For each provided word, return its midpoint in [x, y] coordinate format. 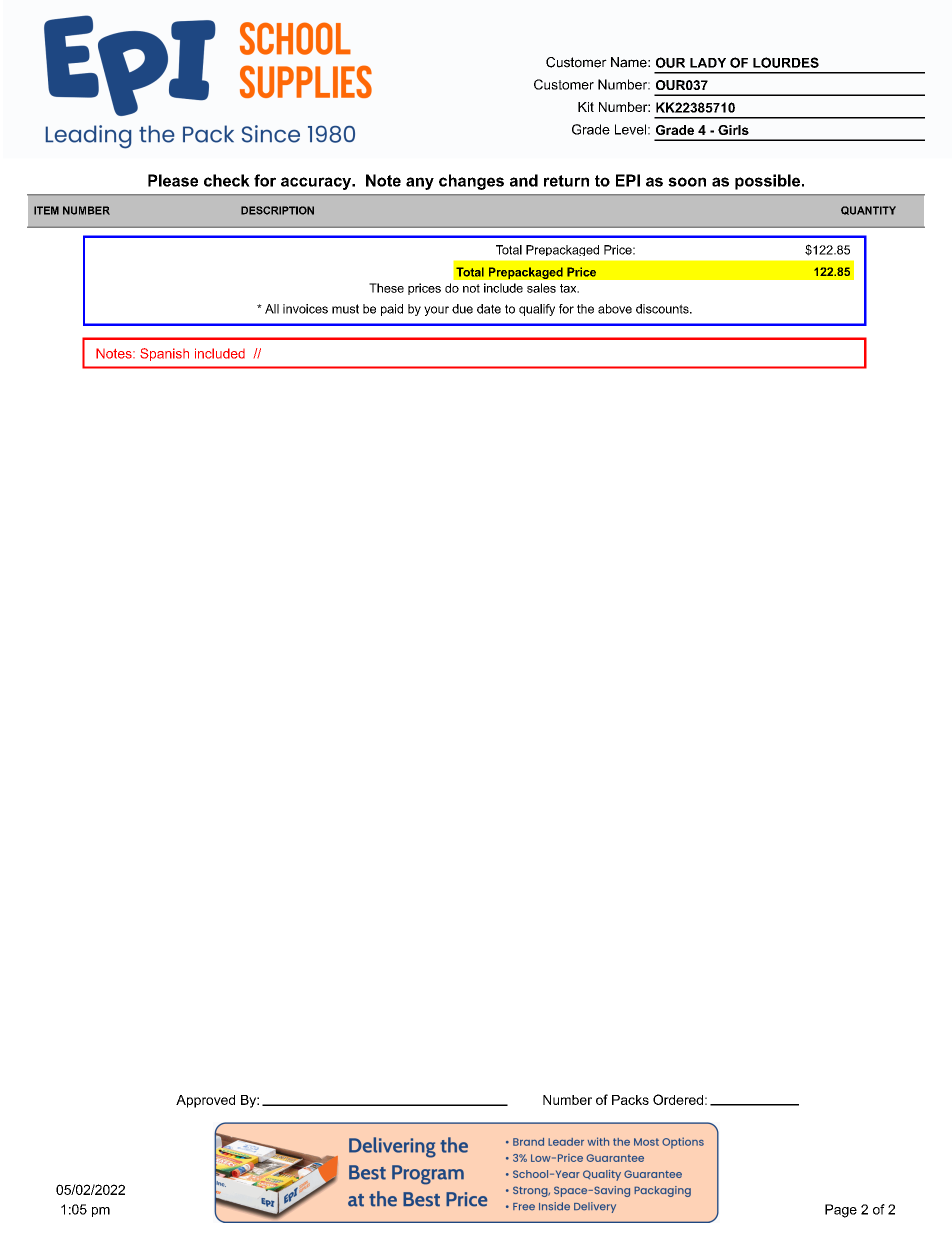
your [436, 311]
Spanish [164, 354]
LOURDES [786, 62]
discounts [663, 309]
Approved [205, 1101]
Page [841, 1211]
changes [471, 182]
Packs [630, 1100]
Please [173, 180]
